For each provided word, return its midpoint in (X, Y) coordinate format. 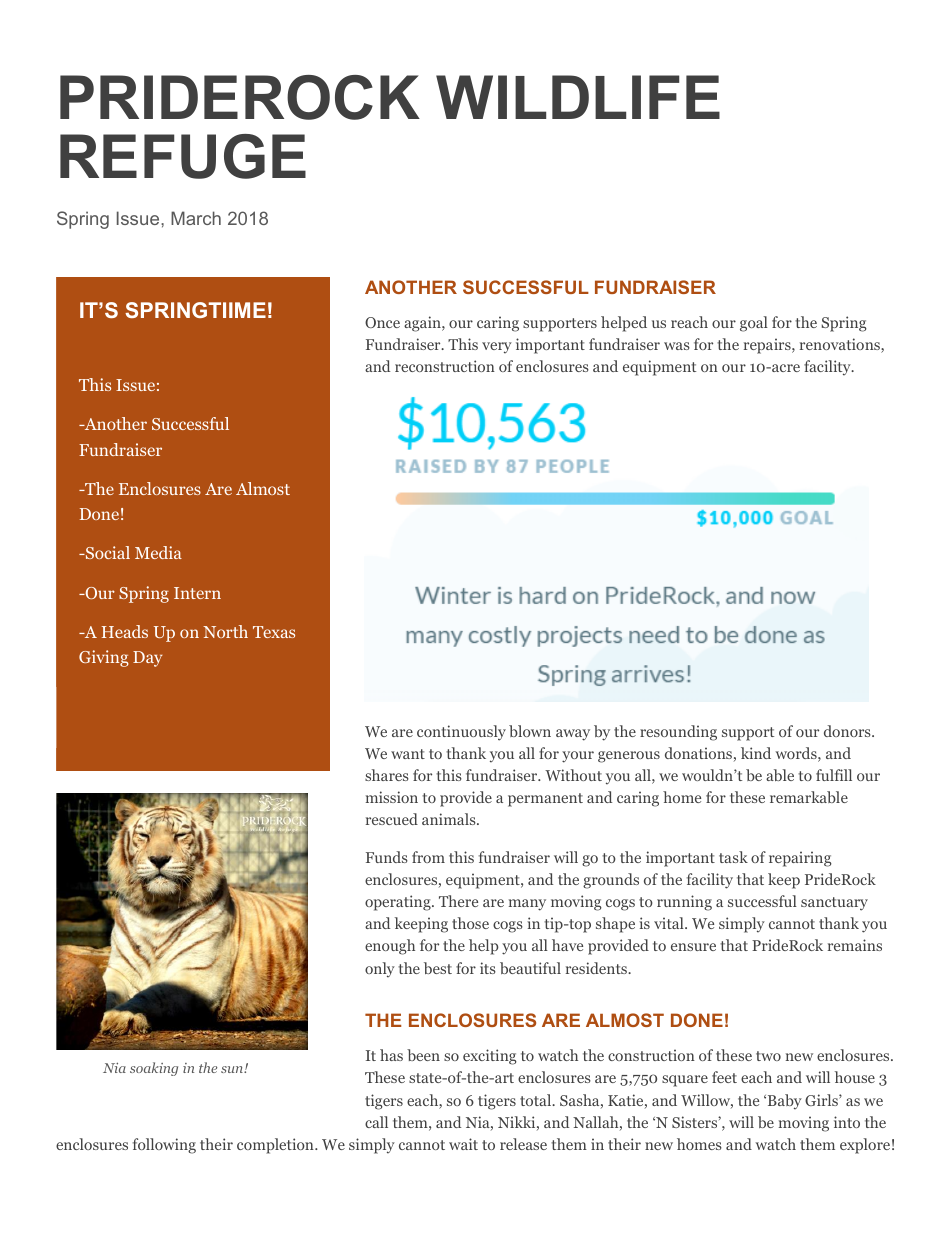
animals (450, 819)
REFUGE (183, 156)
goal (754, 324)
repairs (768, 346)
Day (147, 659)
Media (158, 552)
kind (756, 753)
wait (463, 1144)
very (497, 347)
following (164, 1146)
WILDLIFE (578, 97)
